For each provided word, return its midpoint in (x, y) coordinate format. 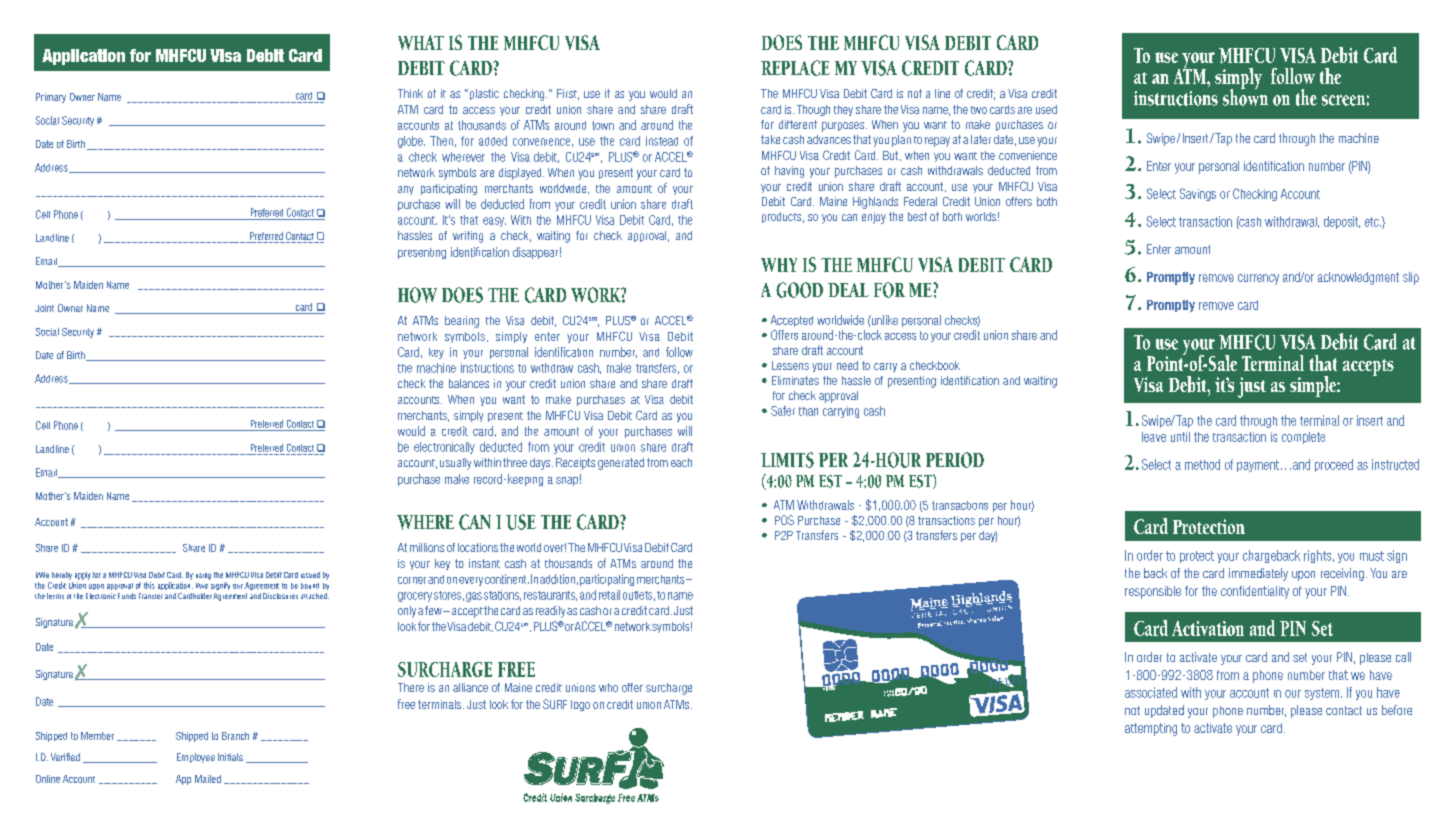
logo (580, 705)
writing (468, 237)
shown (1245, 96)
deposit (1342, 222)
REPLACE (795, 68)
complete (1303, 438)
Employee (196, 758)
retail (609, 595)
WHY (779, 265)
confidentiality (1255, 592)
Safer (783, 411)
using (203, 576)
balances (469, 383)
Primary (51, 98)
